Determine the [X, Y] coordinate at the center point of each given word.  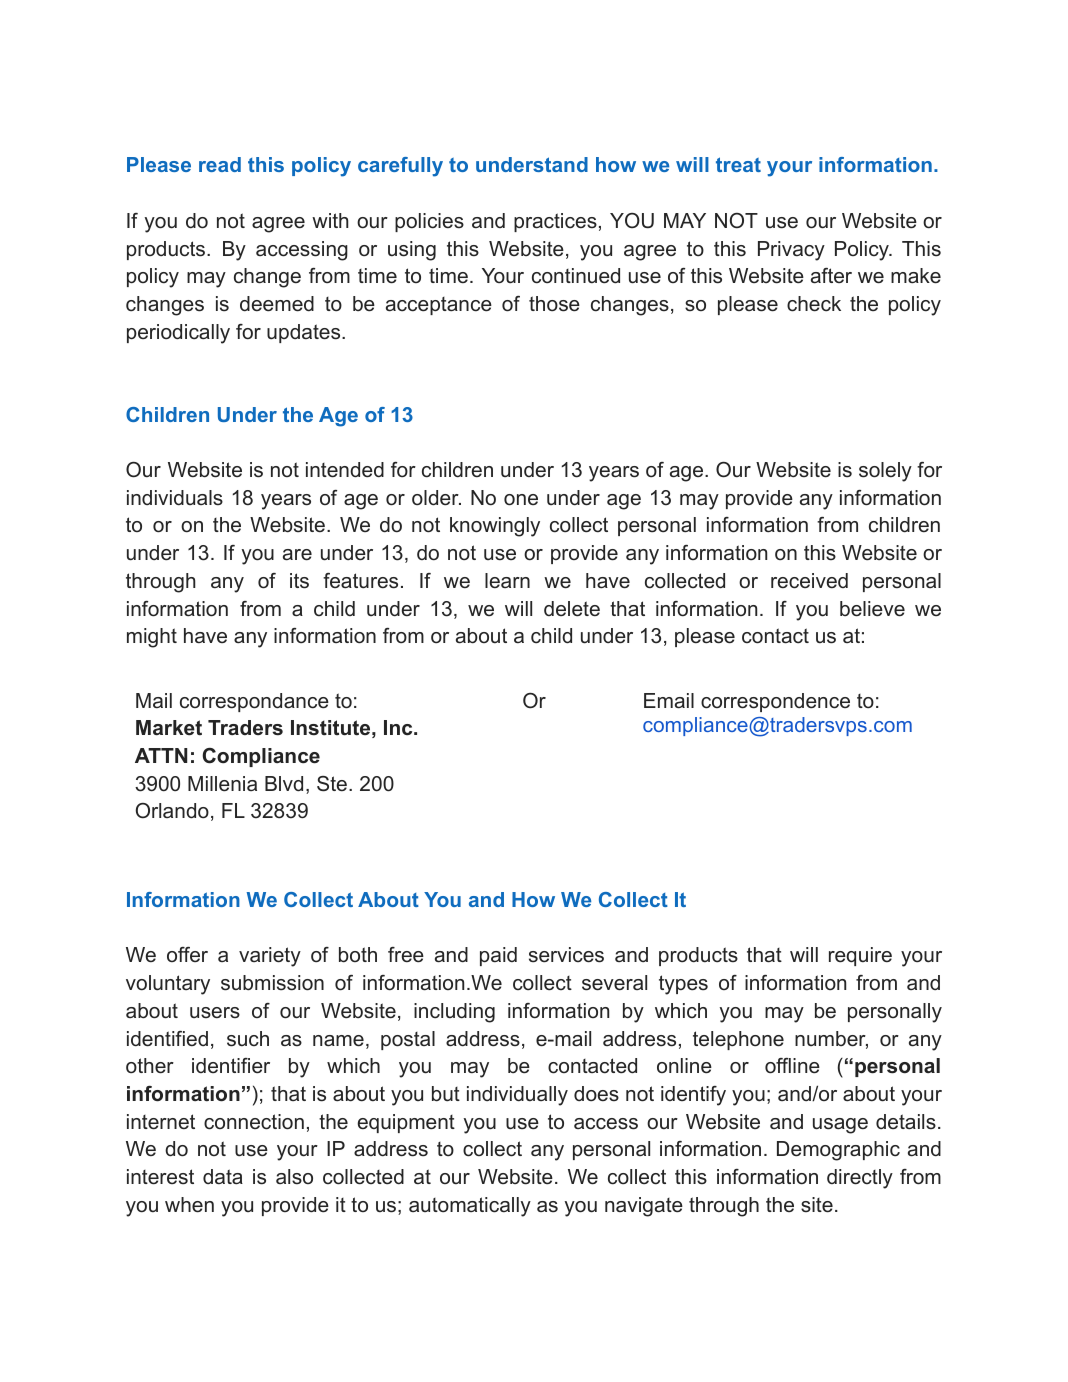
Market [169, 728]
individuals [175, 498]
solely [885, 472]
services [566, 955]
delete [572, 609]
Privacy [791, 251]
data [223, 1177]
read [220, 164]
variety [270, 957]
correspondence [775, 702]
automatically [470, 1207]
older [436, 498]
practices [555, 222]
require [860, 956]
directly [860, 1179]
